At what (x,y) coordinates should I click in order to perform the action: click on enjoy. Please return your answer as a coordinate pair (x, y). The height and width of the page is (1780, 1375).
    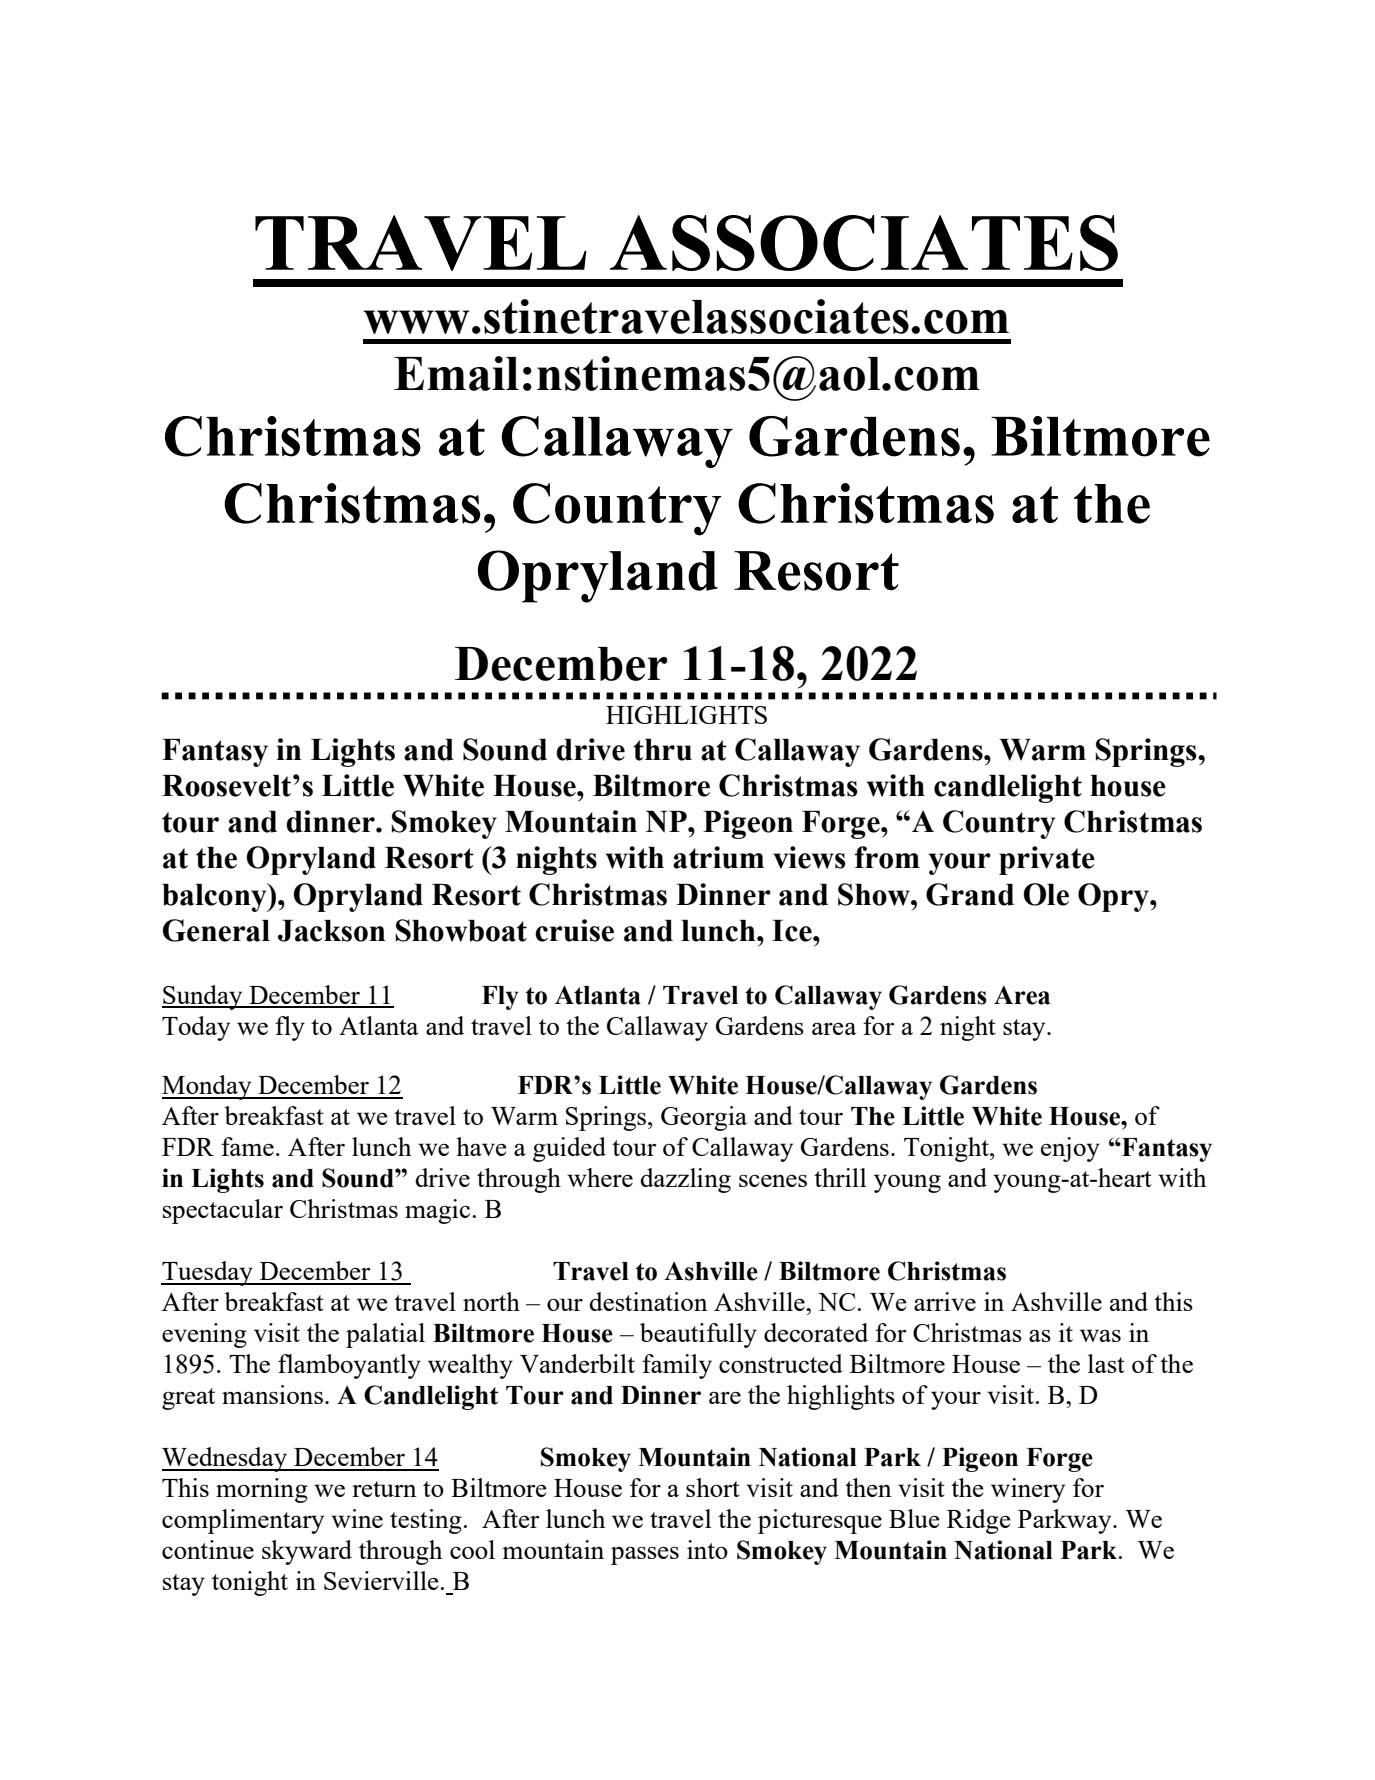
    Looking at the image, I should click on (1070, 1149).
